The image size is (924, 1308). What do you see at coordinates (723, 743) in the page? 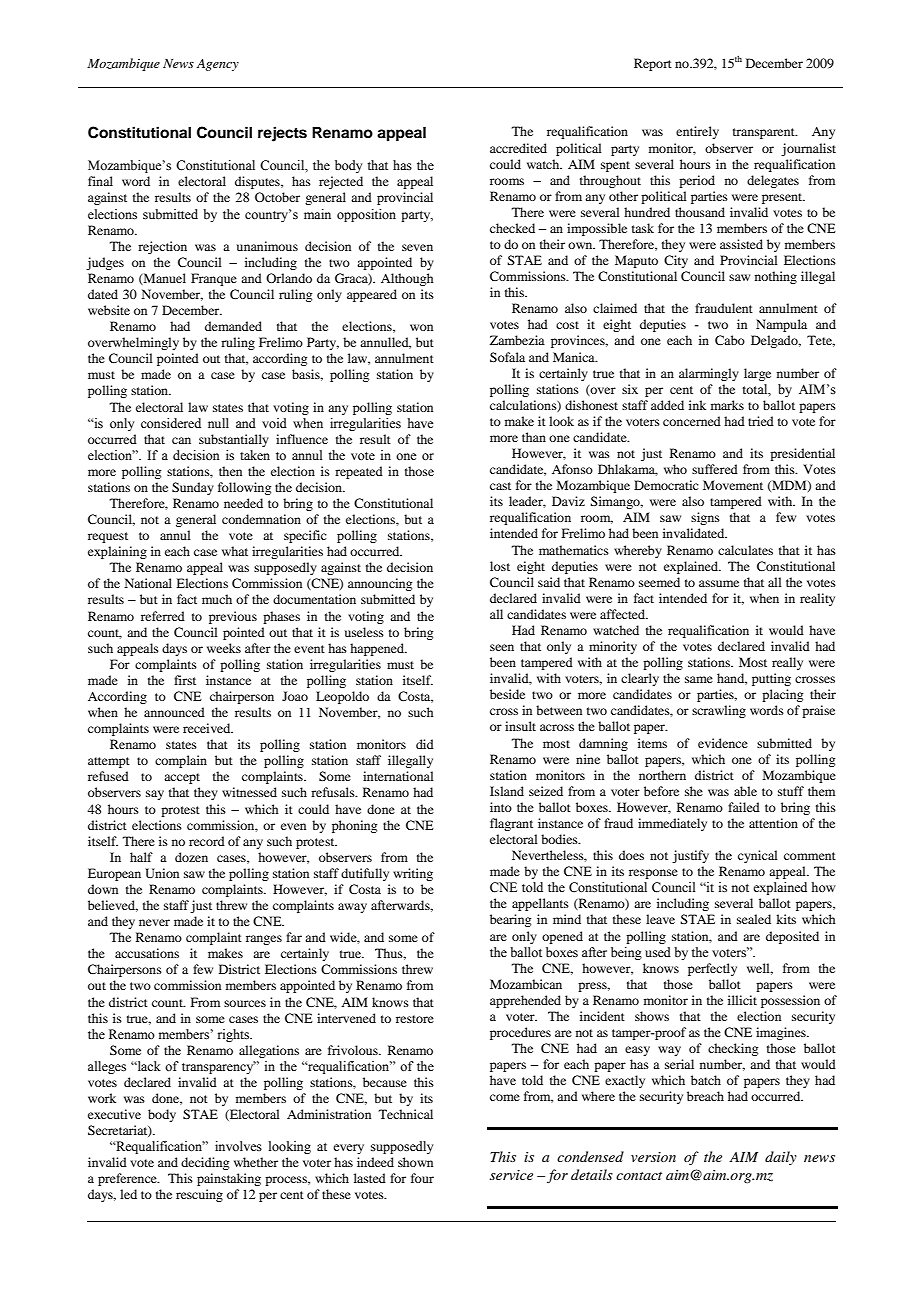
I see `evidence` at bounding box center [723, 743].
